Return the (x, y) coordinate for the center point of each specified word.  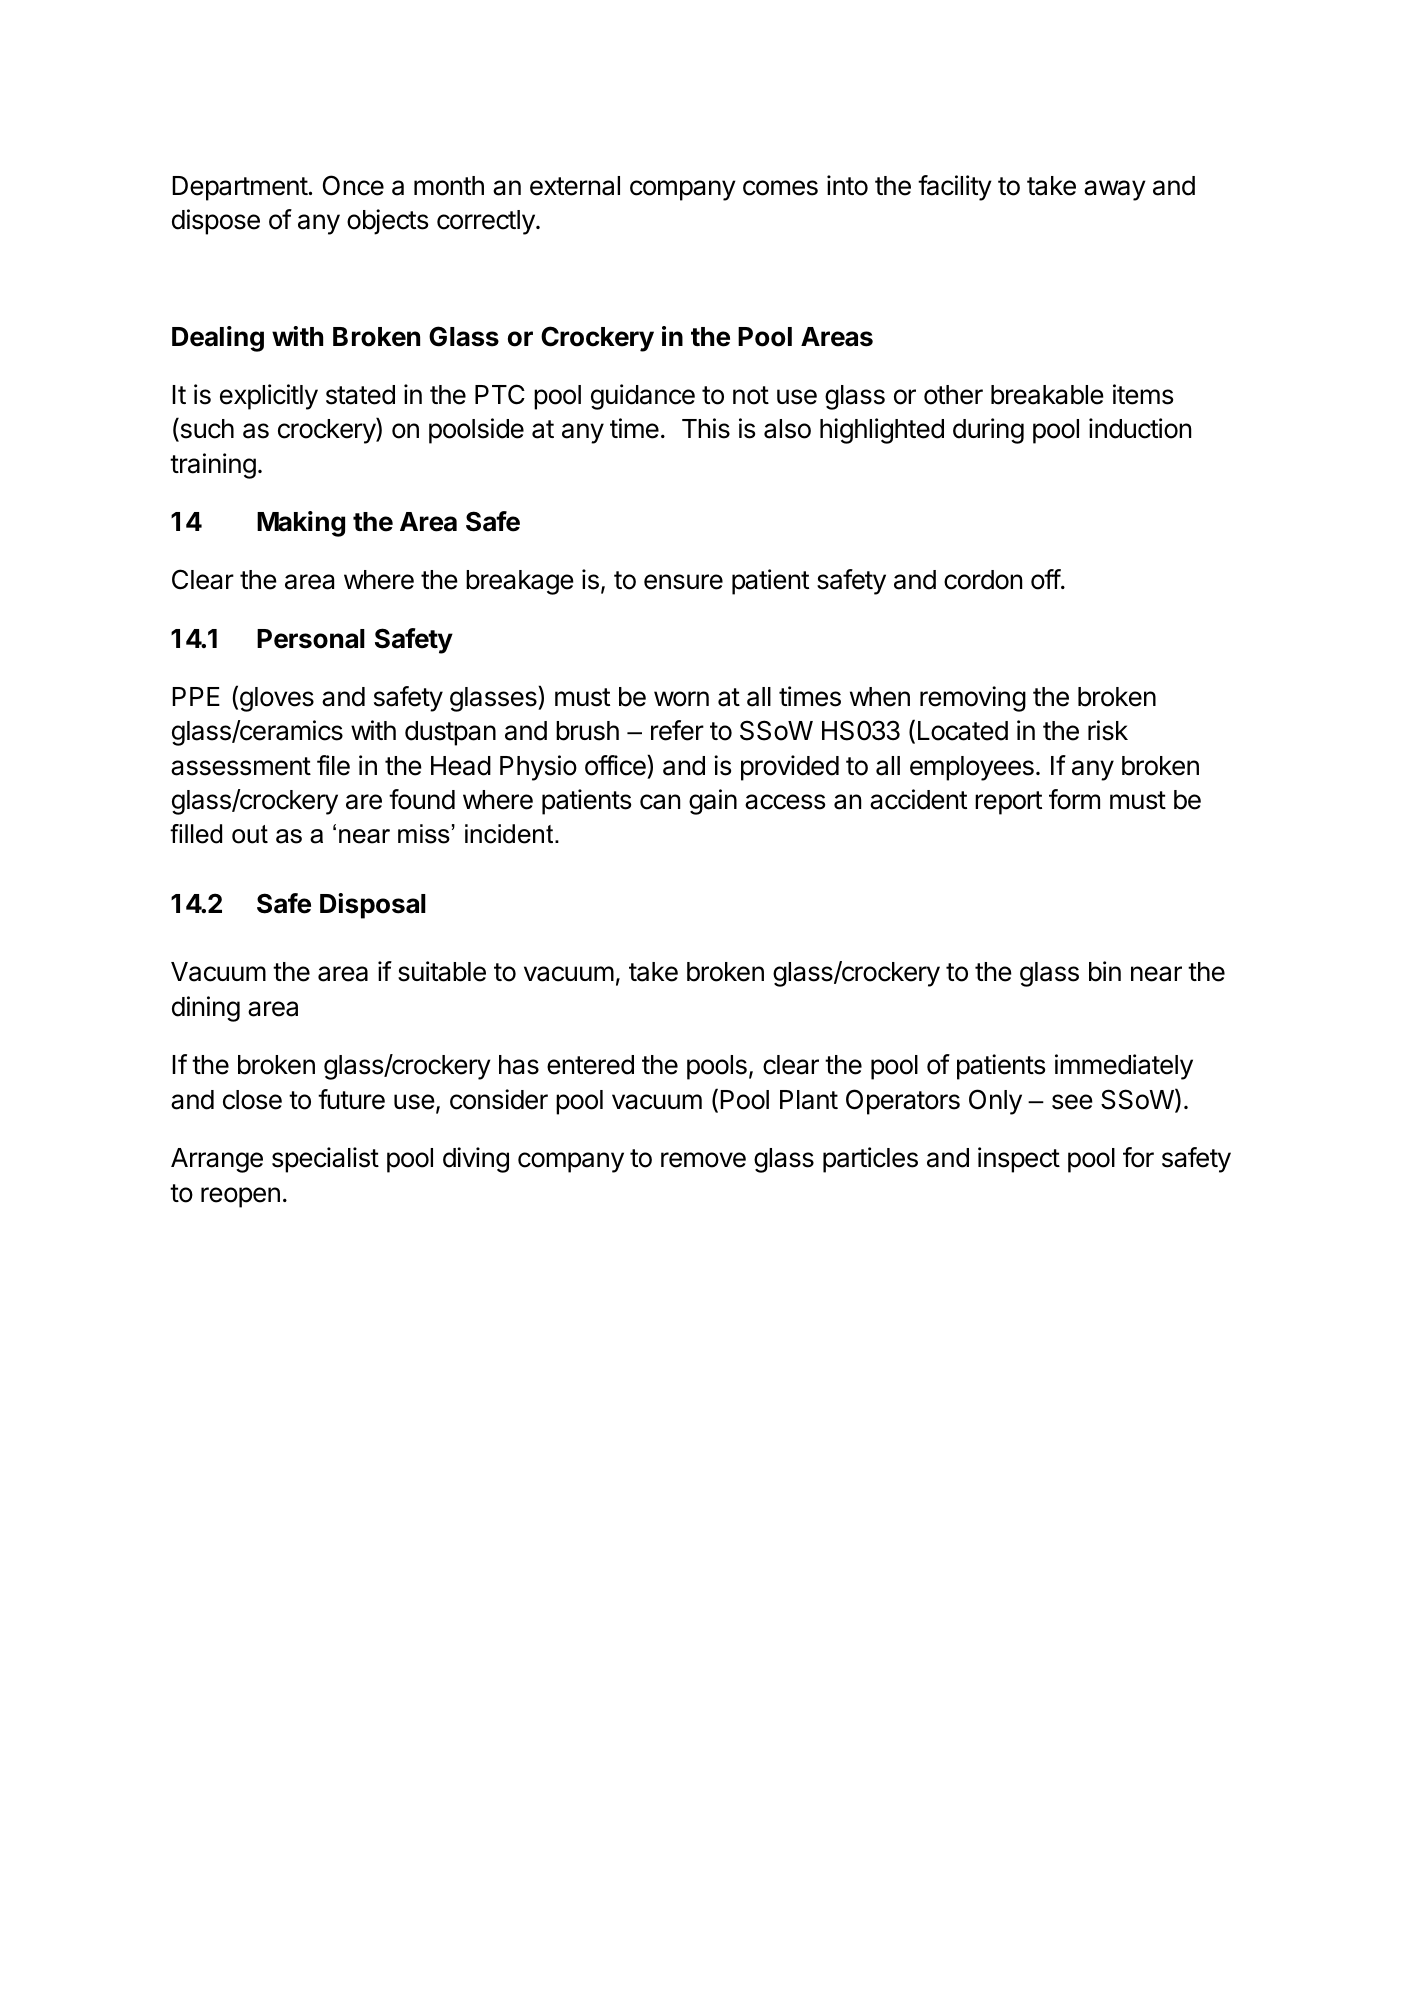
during (988, 431)
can (660, 802)
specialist (325, 1160)
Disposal (373, 906)
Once (353, 185)
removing (973, 699)
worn (681, 699)
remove (703, 1160)
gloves (277, 699)
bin (1105, 971)
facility (955, 188)
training (213, 466)
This (706, 428)
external (575, 186)
